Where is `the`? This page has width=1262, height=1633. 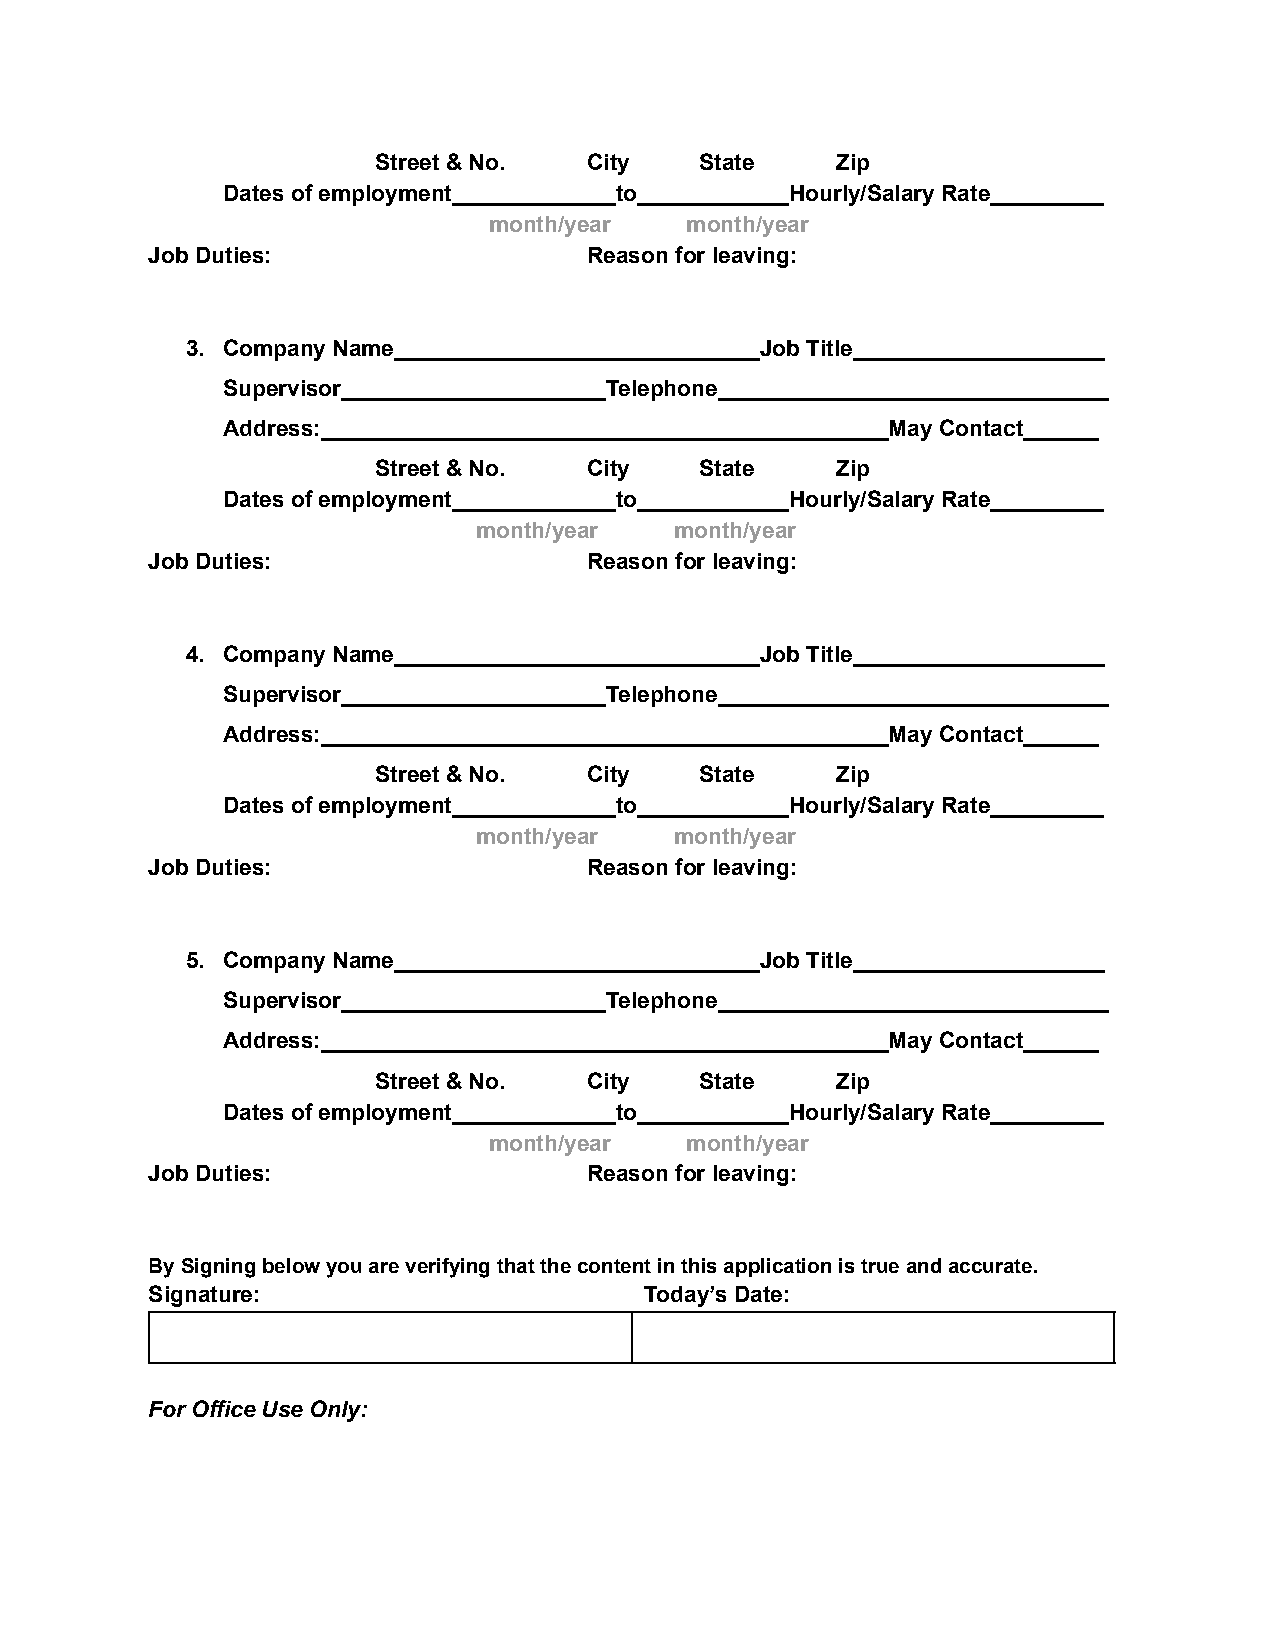
the is located at coordinates (555, 1265).
